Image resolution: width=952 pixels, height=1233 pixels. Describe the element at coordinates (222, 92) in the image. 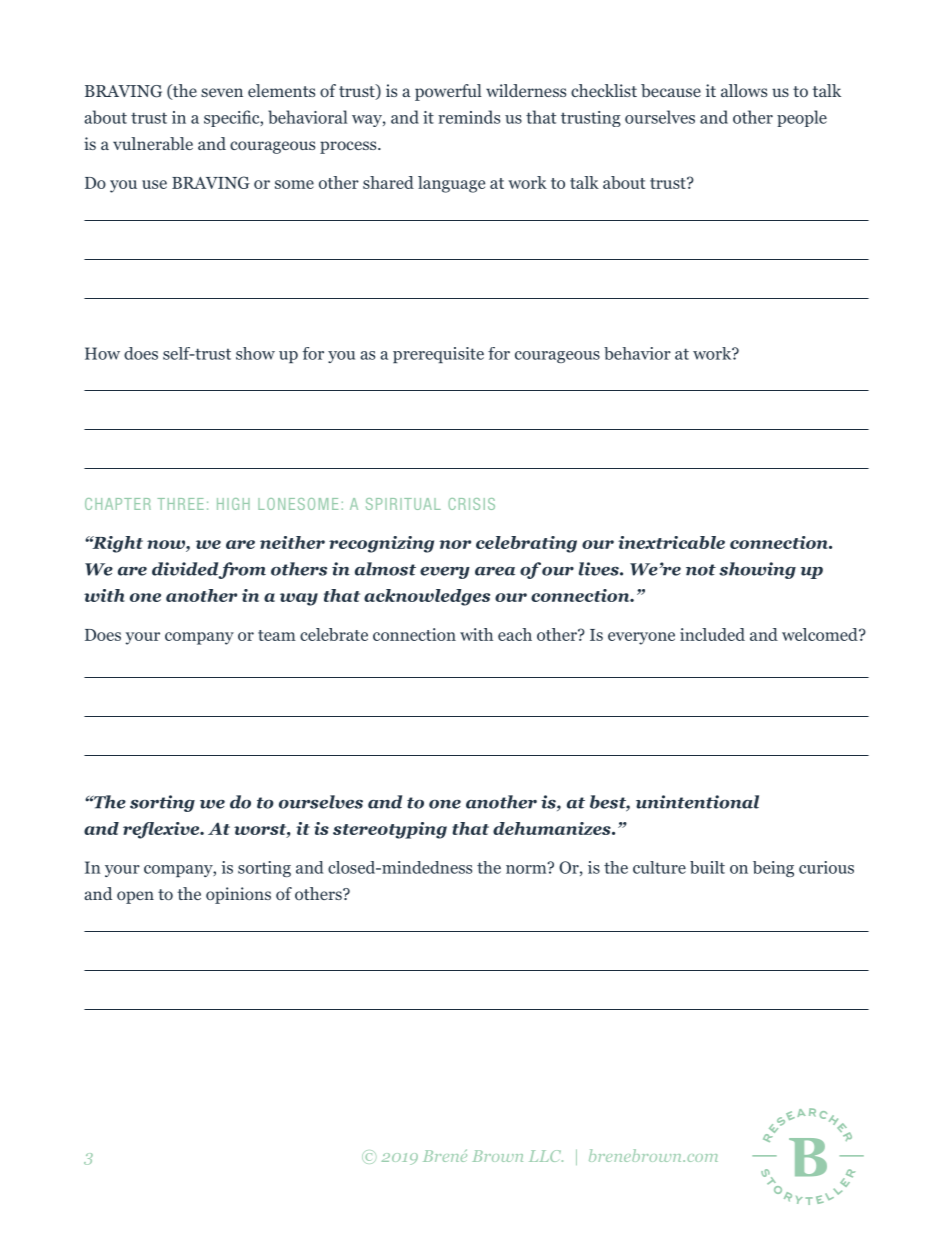

I see `seven` at that location.
